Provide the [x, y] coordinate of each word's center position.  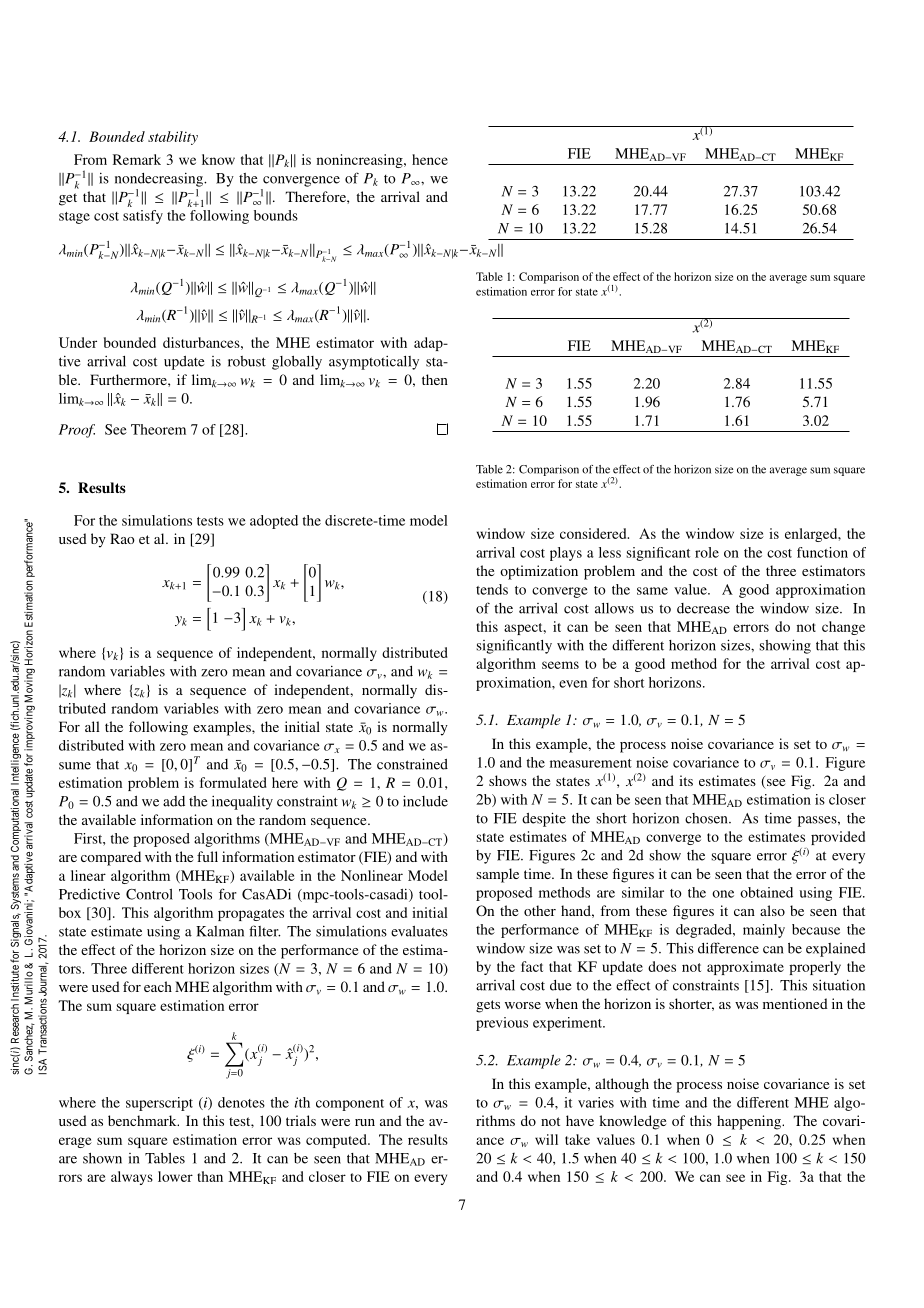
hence [430, 159]
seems [560, 665]
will [546, 1139]
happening [750, 1122]
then [435, 379]
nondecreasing [160, 180]
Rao [122, 538]
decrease [703, 608]
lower [175, 1176]
